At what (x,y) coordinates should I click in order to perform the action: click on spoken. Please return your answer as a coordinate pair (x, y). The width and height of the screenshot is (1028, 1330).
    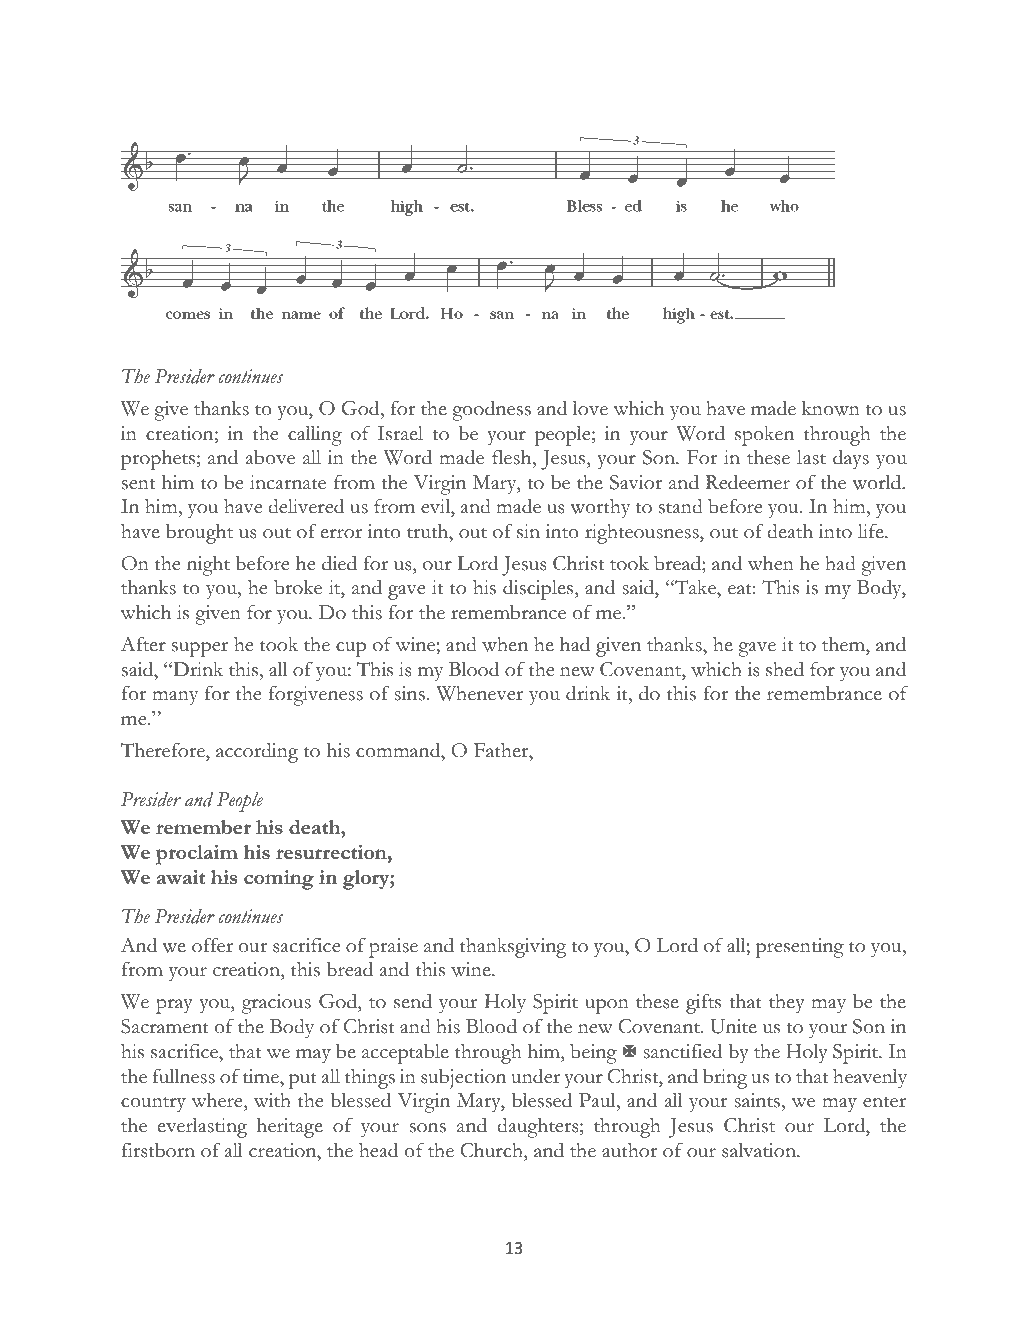
    Looking at the image, I should click on (764, 436).
